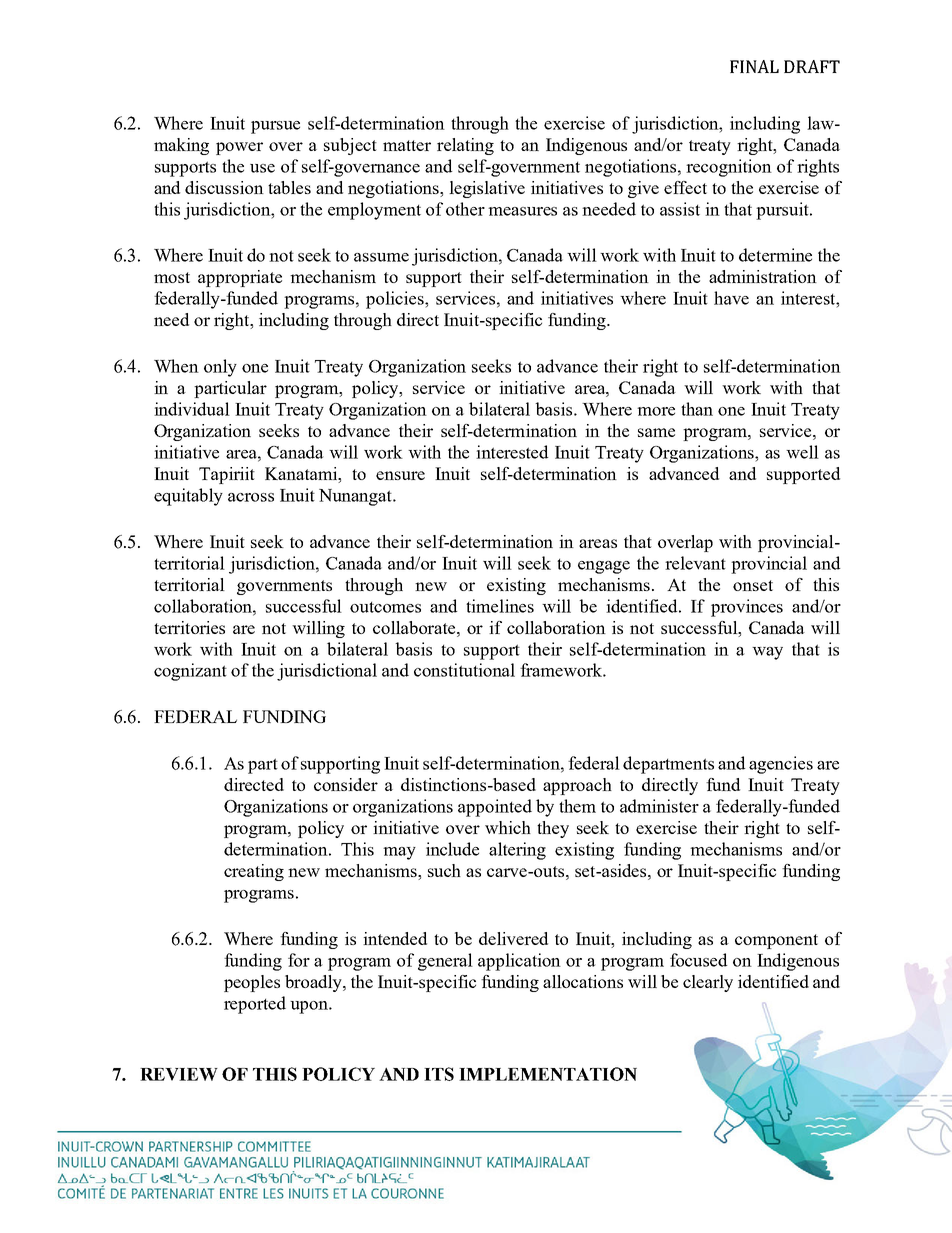 Image resolution: width=952 pixels, height=1233 pixels. What do you see at coordinates (781, 765) in the page?
I see `agencies` at bounding box center [781, 765].
